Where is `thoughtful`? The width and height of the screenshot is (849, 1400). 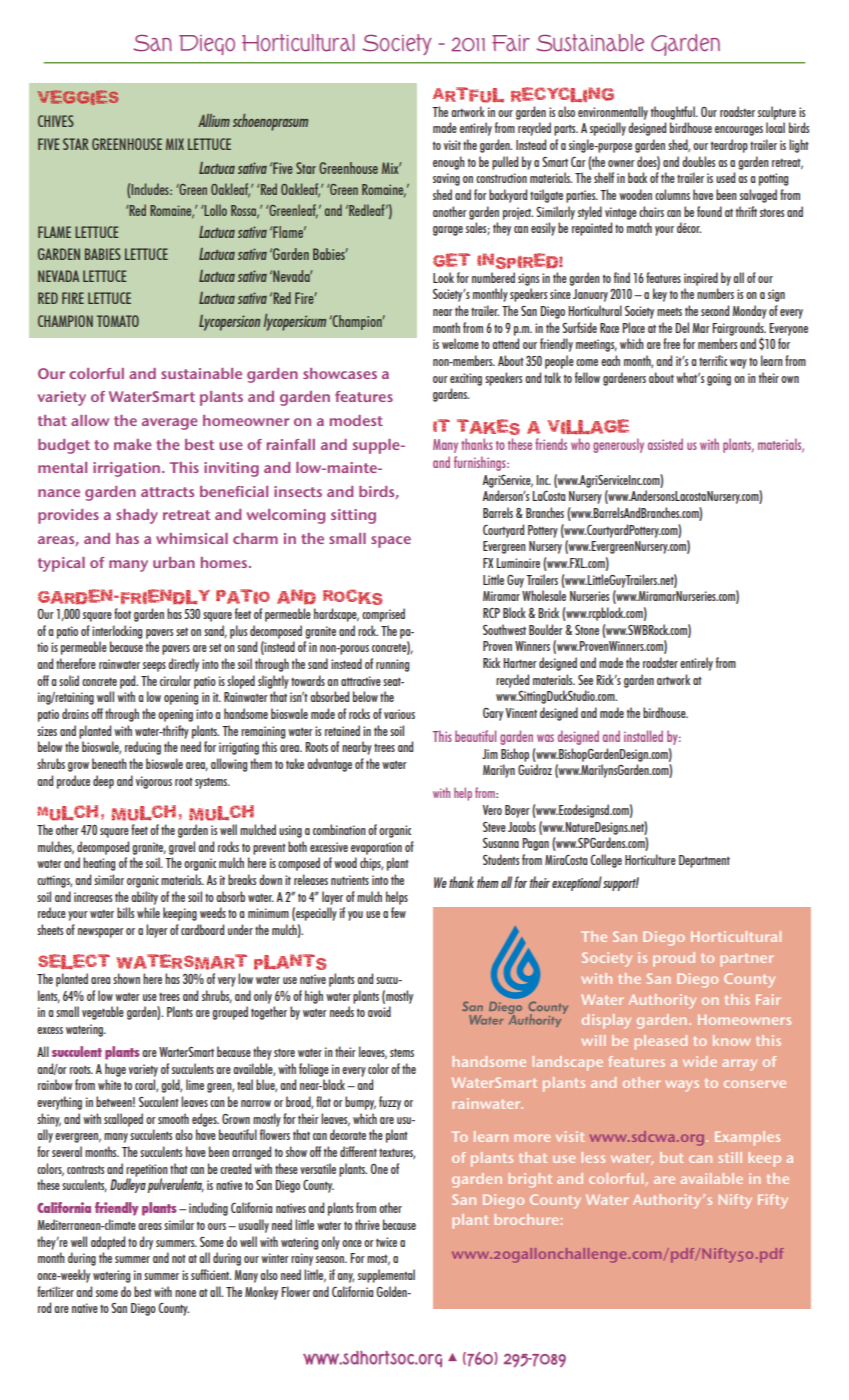 thoughtful is located at coordinates (674, 113).
